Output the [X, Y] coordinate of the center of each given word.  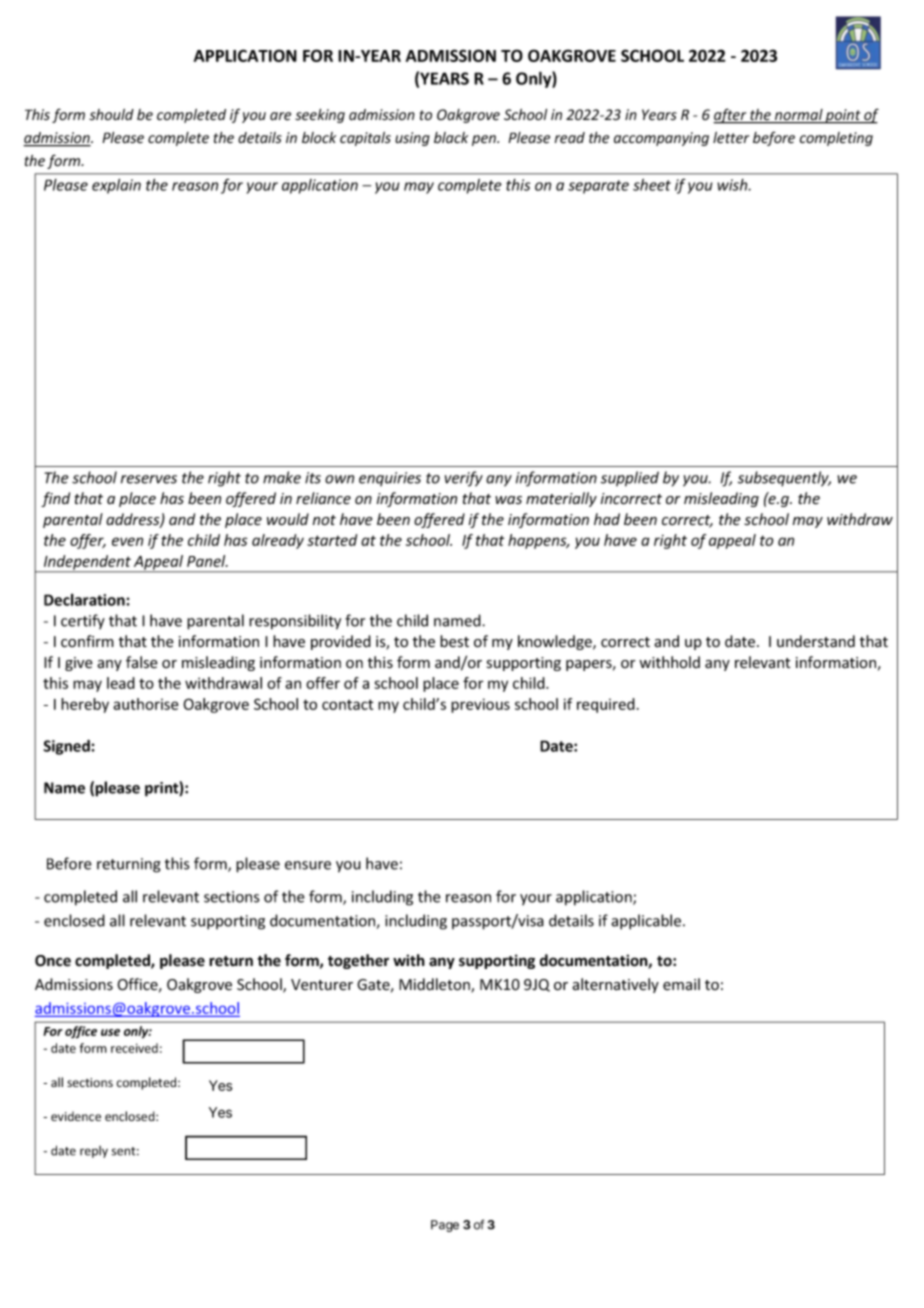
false [142, 662]
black [451, 138]
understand [816, 641]
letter [731, 138]
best [454, 641]
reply [94, 1152]
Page [445, 1226]
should [111, 114]
